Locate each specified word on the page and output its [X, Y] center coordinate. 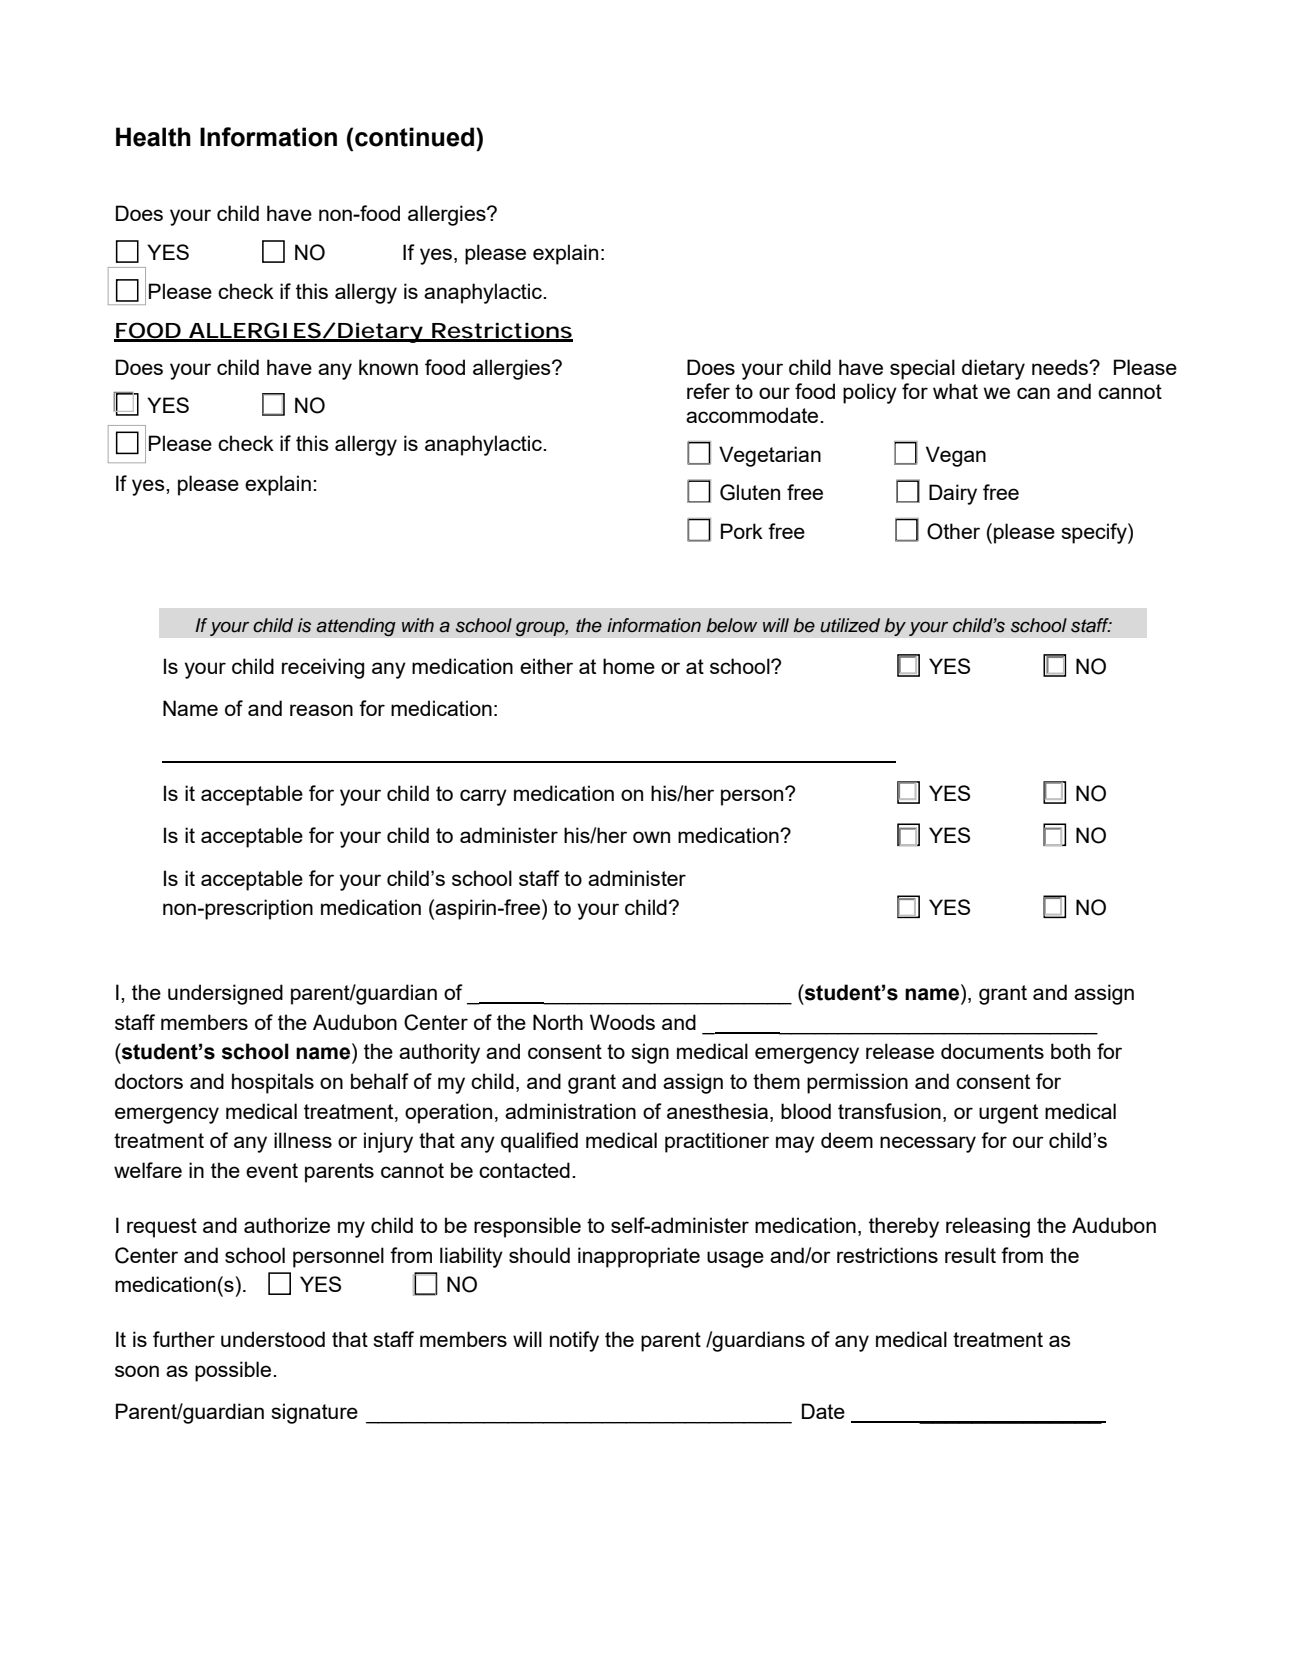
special [922, 369]
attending [356, 627]
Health [153, 137]
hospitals [273, 1083]
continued [416, 137]
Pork [742, 531]
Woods [622, 1022]
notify [574, 1341]
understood [273, 1339]
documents [992, 1051]
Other [953, 531]
